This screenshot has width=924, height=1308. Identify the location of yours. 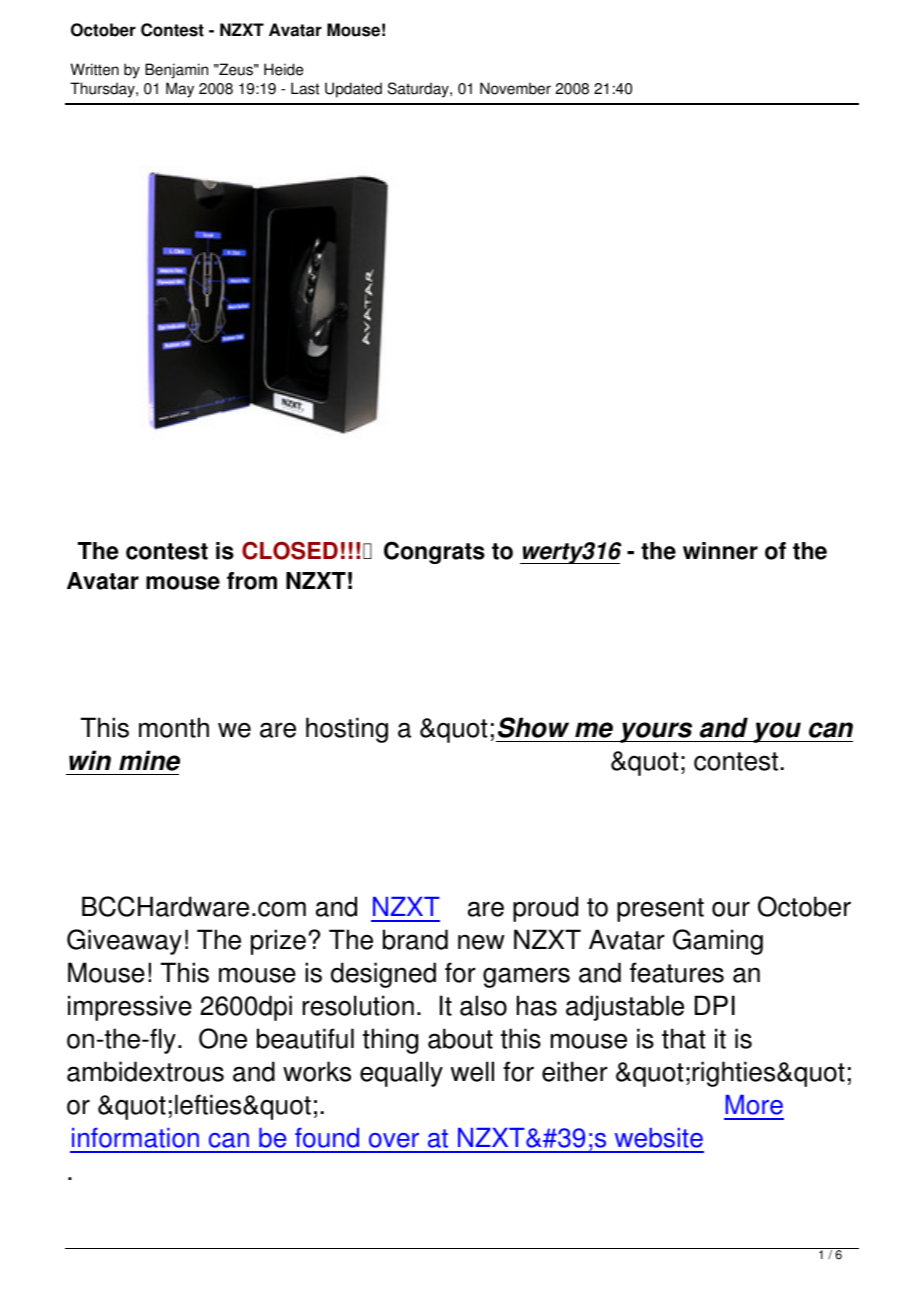
(656, 732).
